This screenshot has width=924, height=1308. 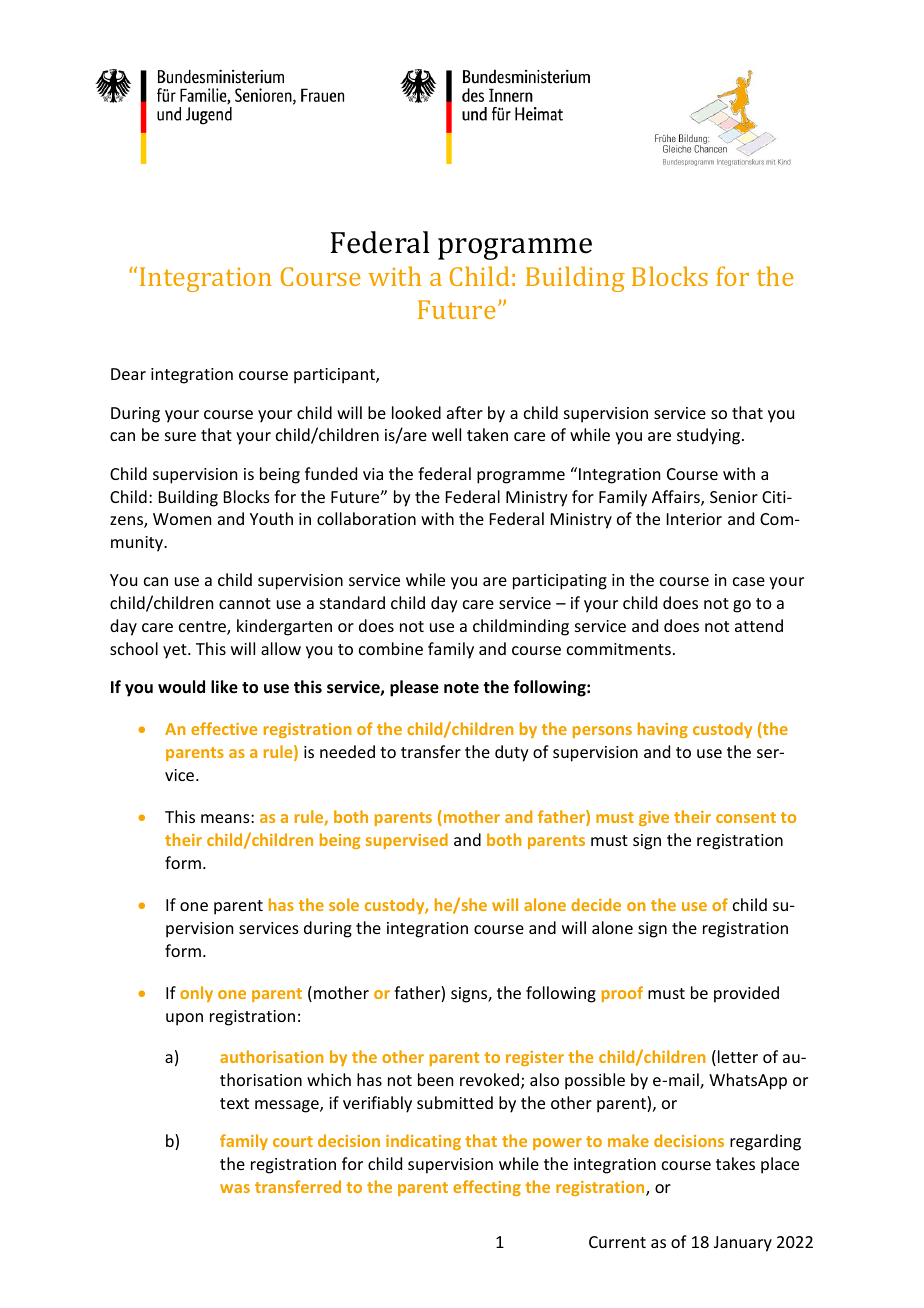 I want to click on effecting, so click(x=487, y=1188).
